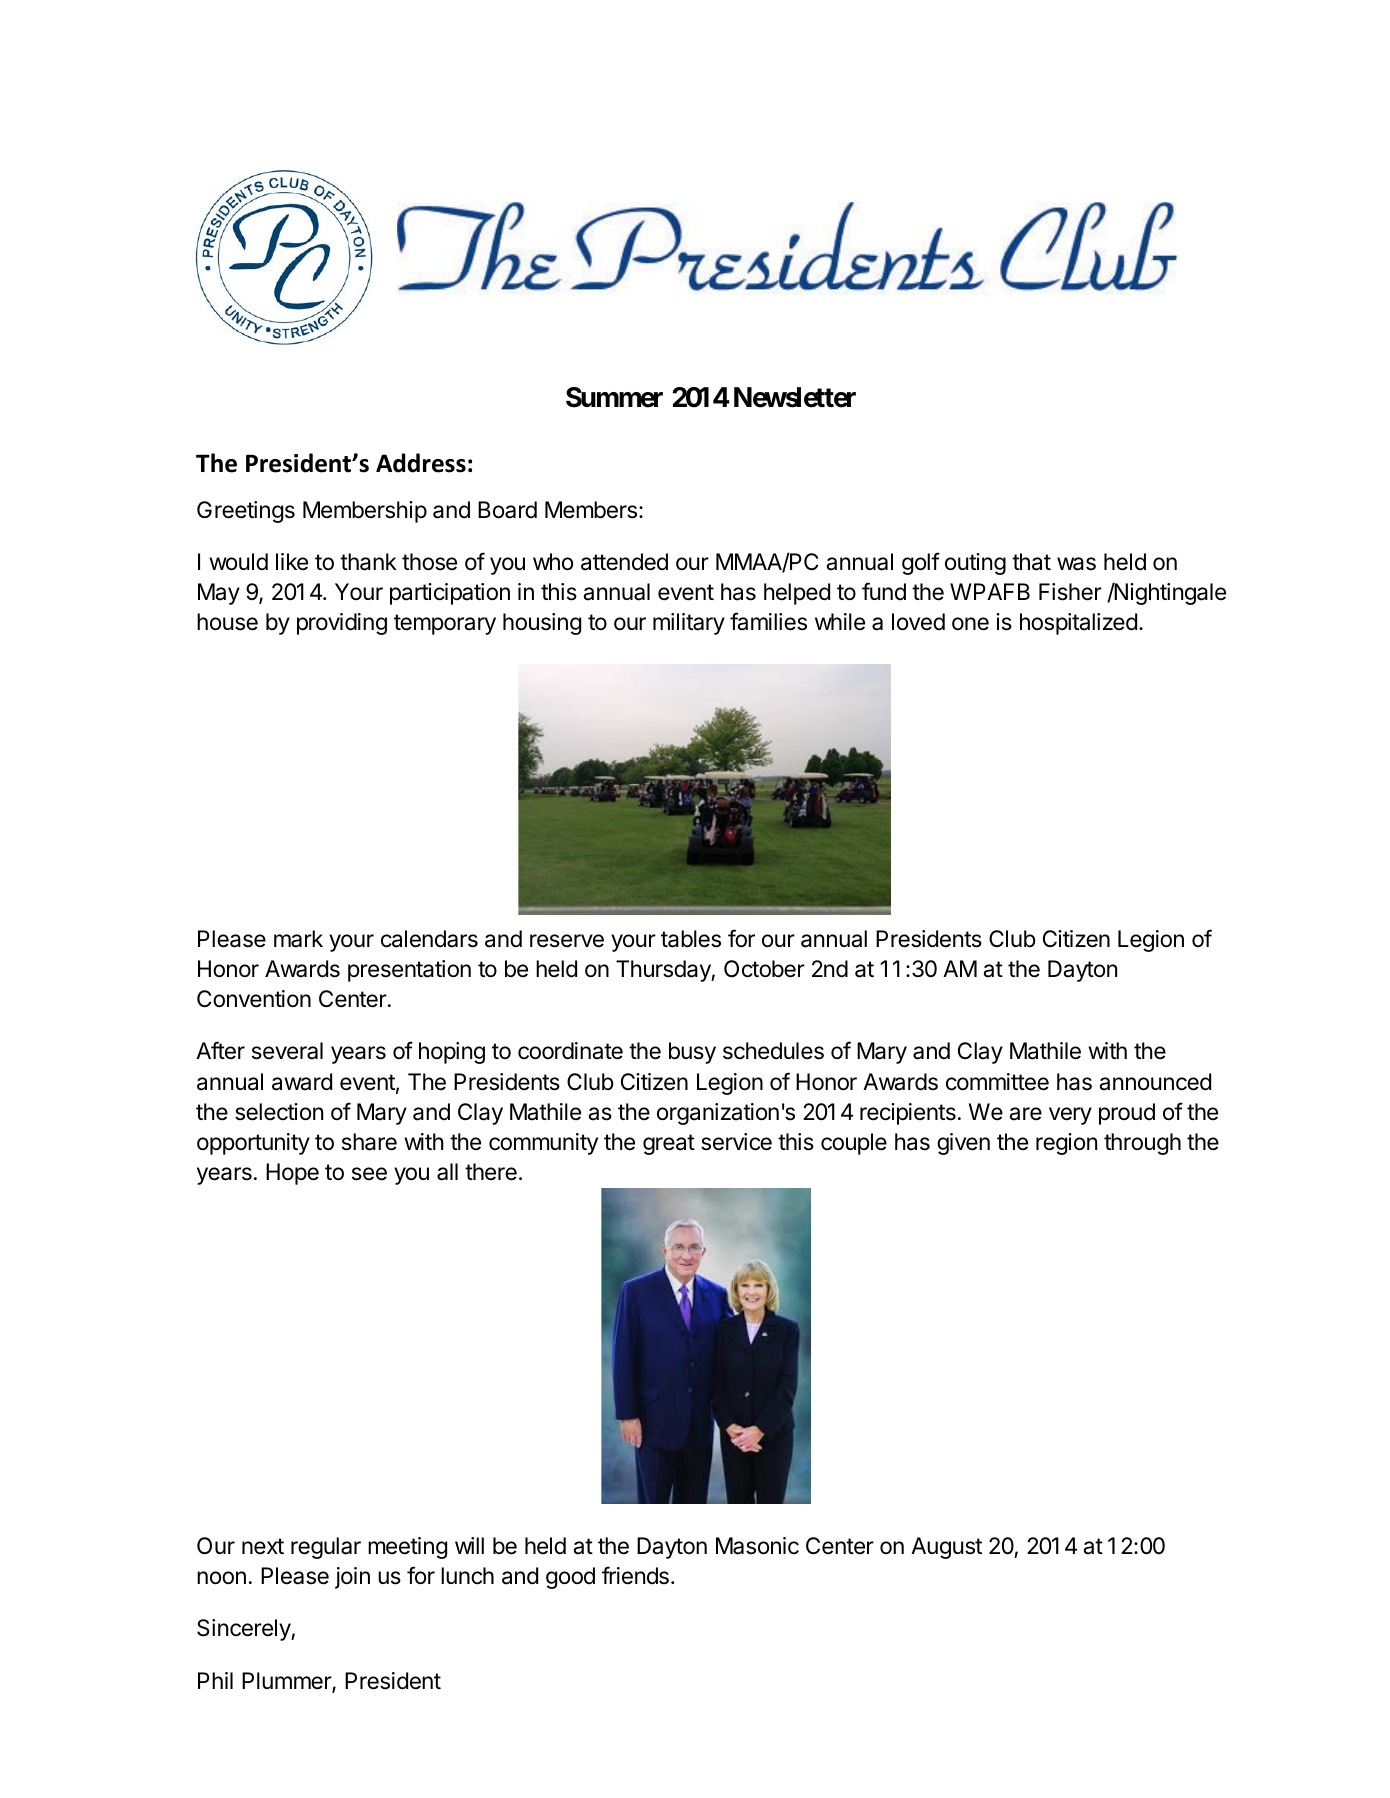 This document has height=1798, width=1390. What do you see at coordinates (691, 939) in the document?
I see `tables` at bounding box center [691, 939].
